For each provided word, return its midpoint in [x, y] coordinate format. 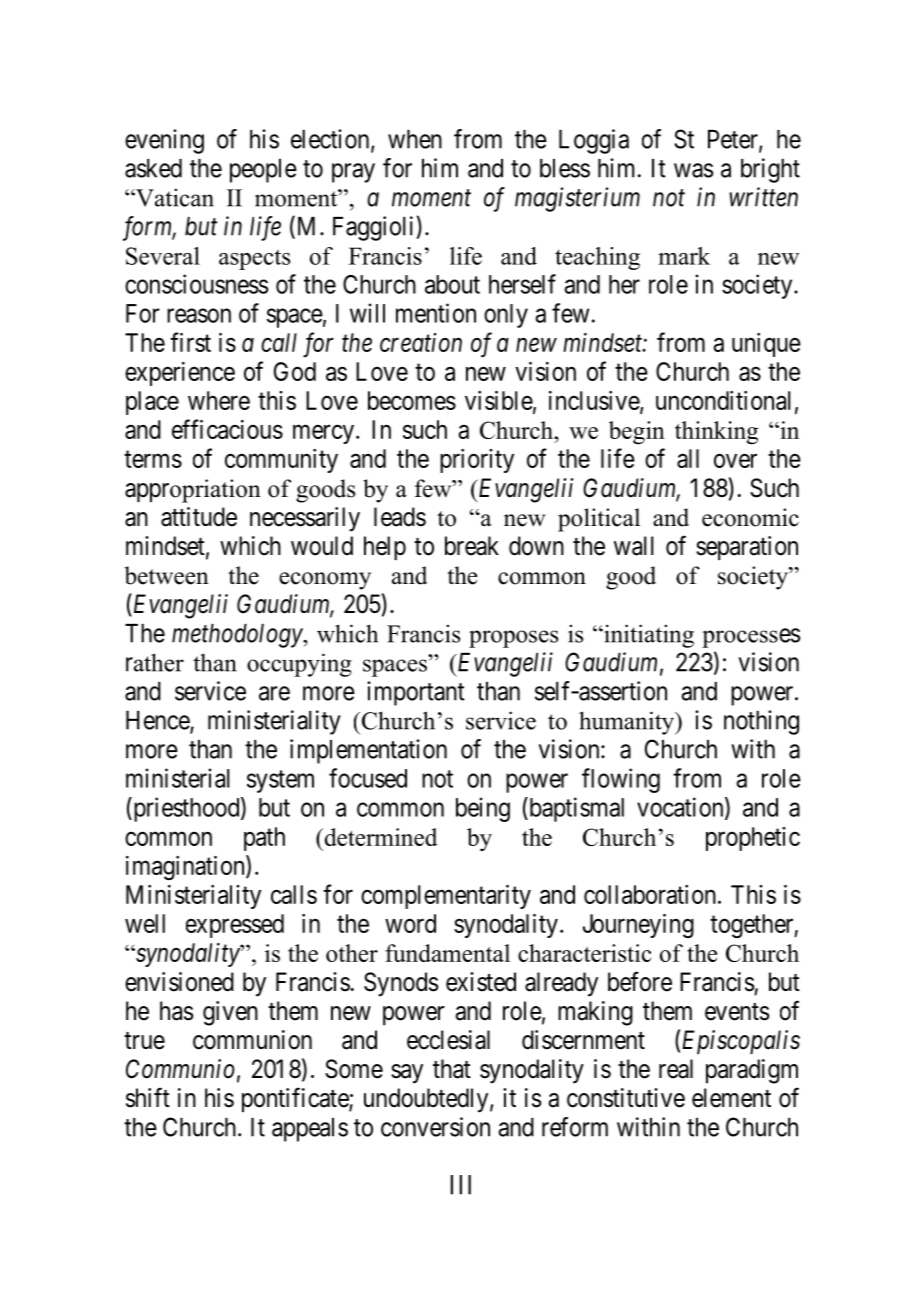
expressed [235, 926]
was [693, 170]
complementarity [446, 897]
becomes [412, 400]
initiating [648, 636]
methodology [238, 636]
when [415, 139]
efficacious [227, 429]
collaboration [650, 894]
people [263, 171]
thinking [716, 433]
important [416, 693]
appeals [310, 1130]
